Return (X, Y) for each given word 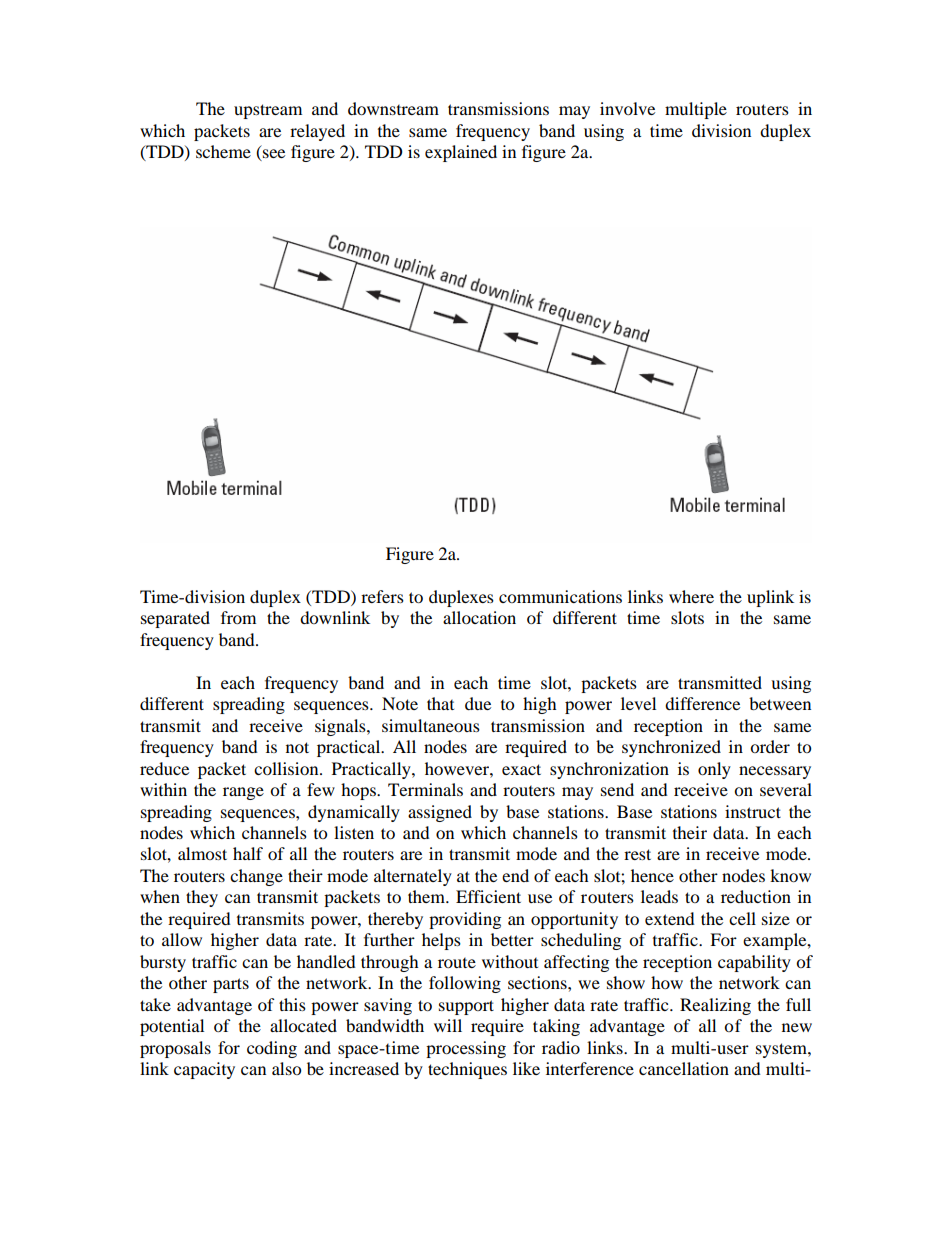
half (248, 853)
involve (627, 108)
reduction (756, 896)
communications (560, 596)
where (691, 596)
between (780, 703)
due (478, 703)
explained (461, 153)
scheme (223, 151)
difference (702, 703)
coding (272, 1049)
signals (341, 727)
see (273, 155)
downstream (393, 108)
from (238, 617)
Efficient (488, 896)
